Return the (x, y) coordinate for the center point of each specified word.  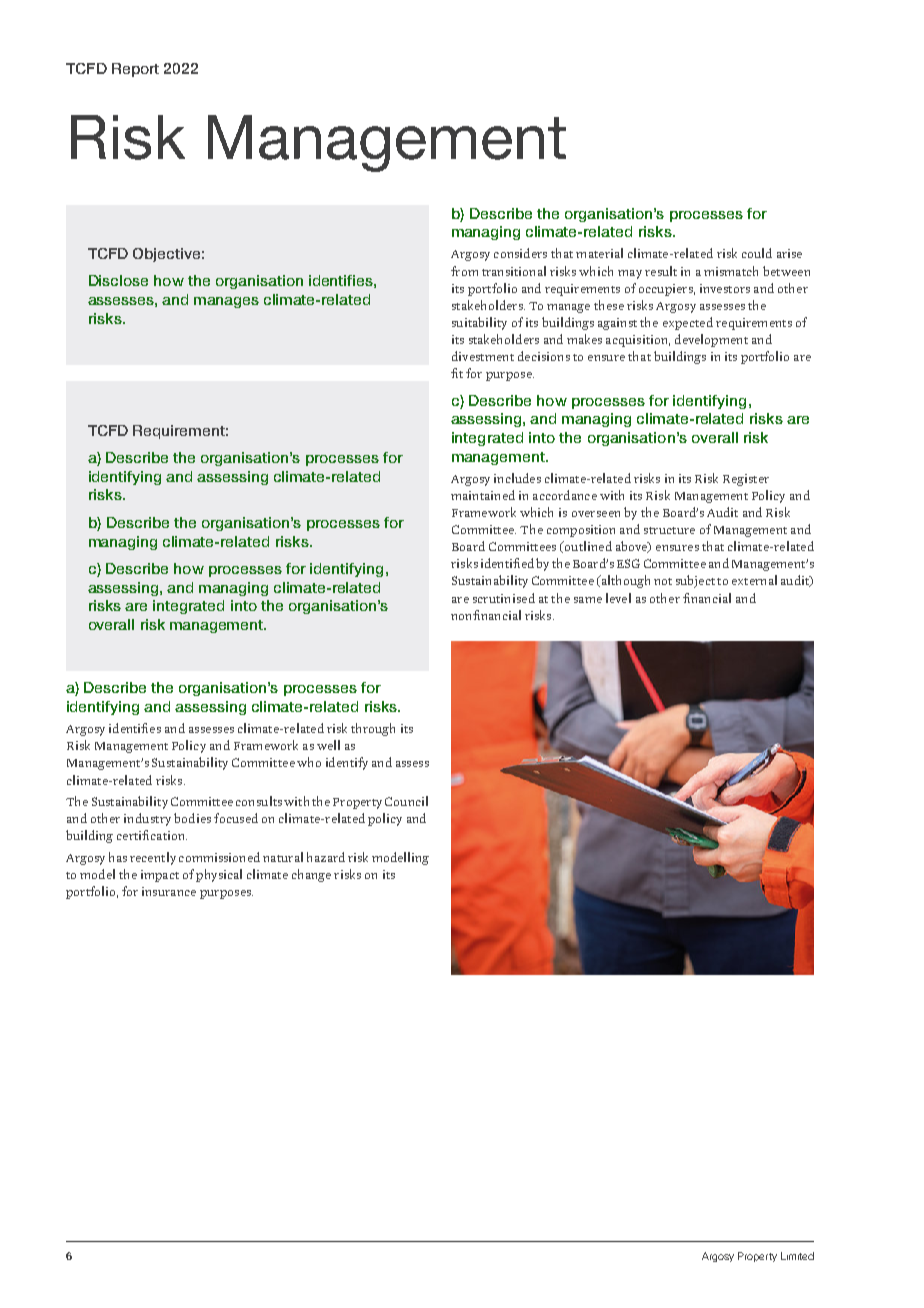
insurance (169, 891)
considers (520, 253)
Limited (797, 1256)
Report (135, 70)
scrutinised (504, 598)
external (754, 580)
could (757, 253)
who (309, 762)
